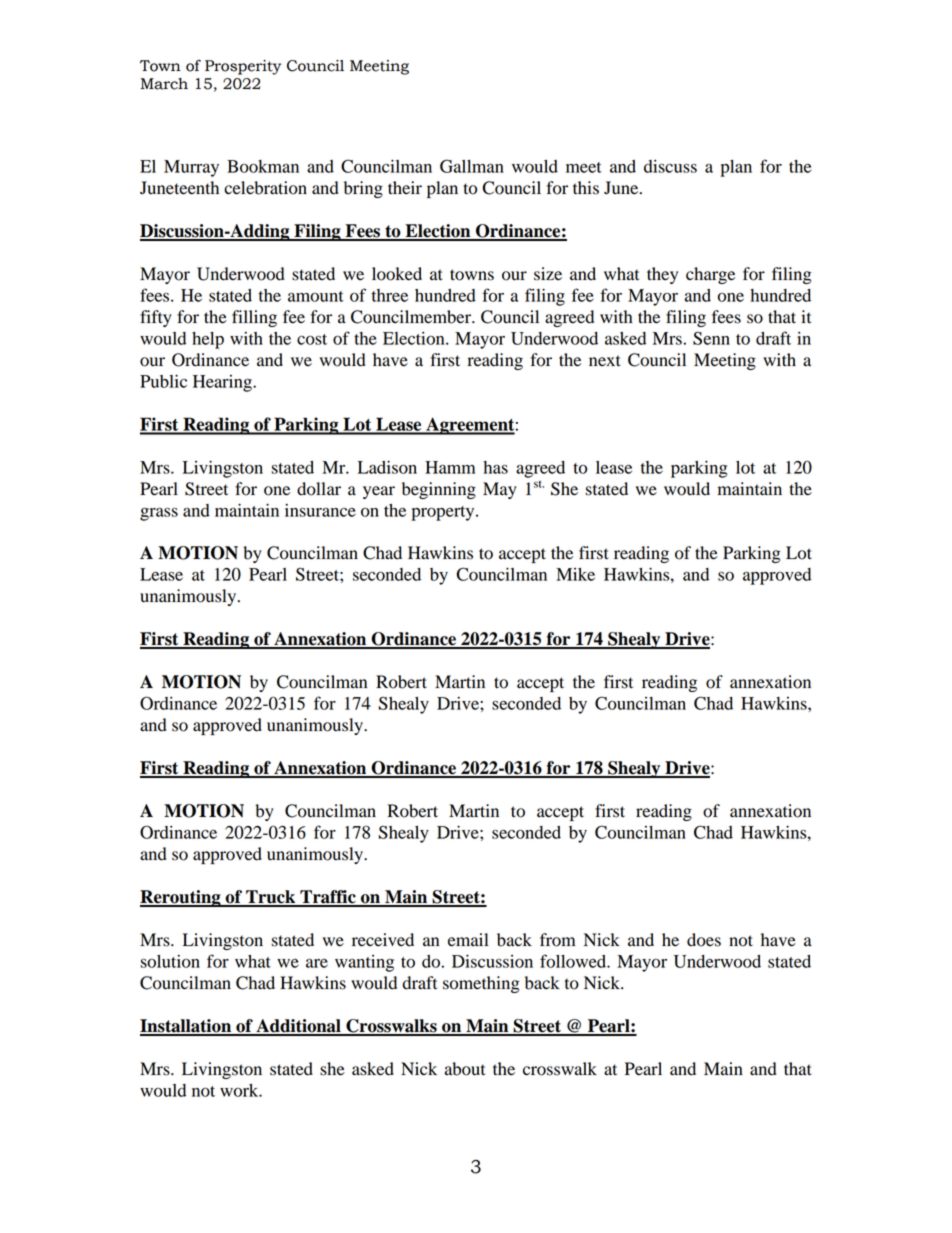 The height and width of the page is (1233, 952). I want to click on Traffic, so click(328, 898).
